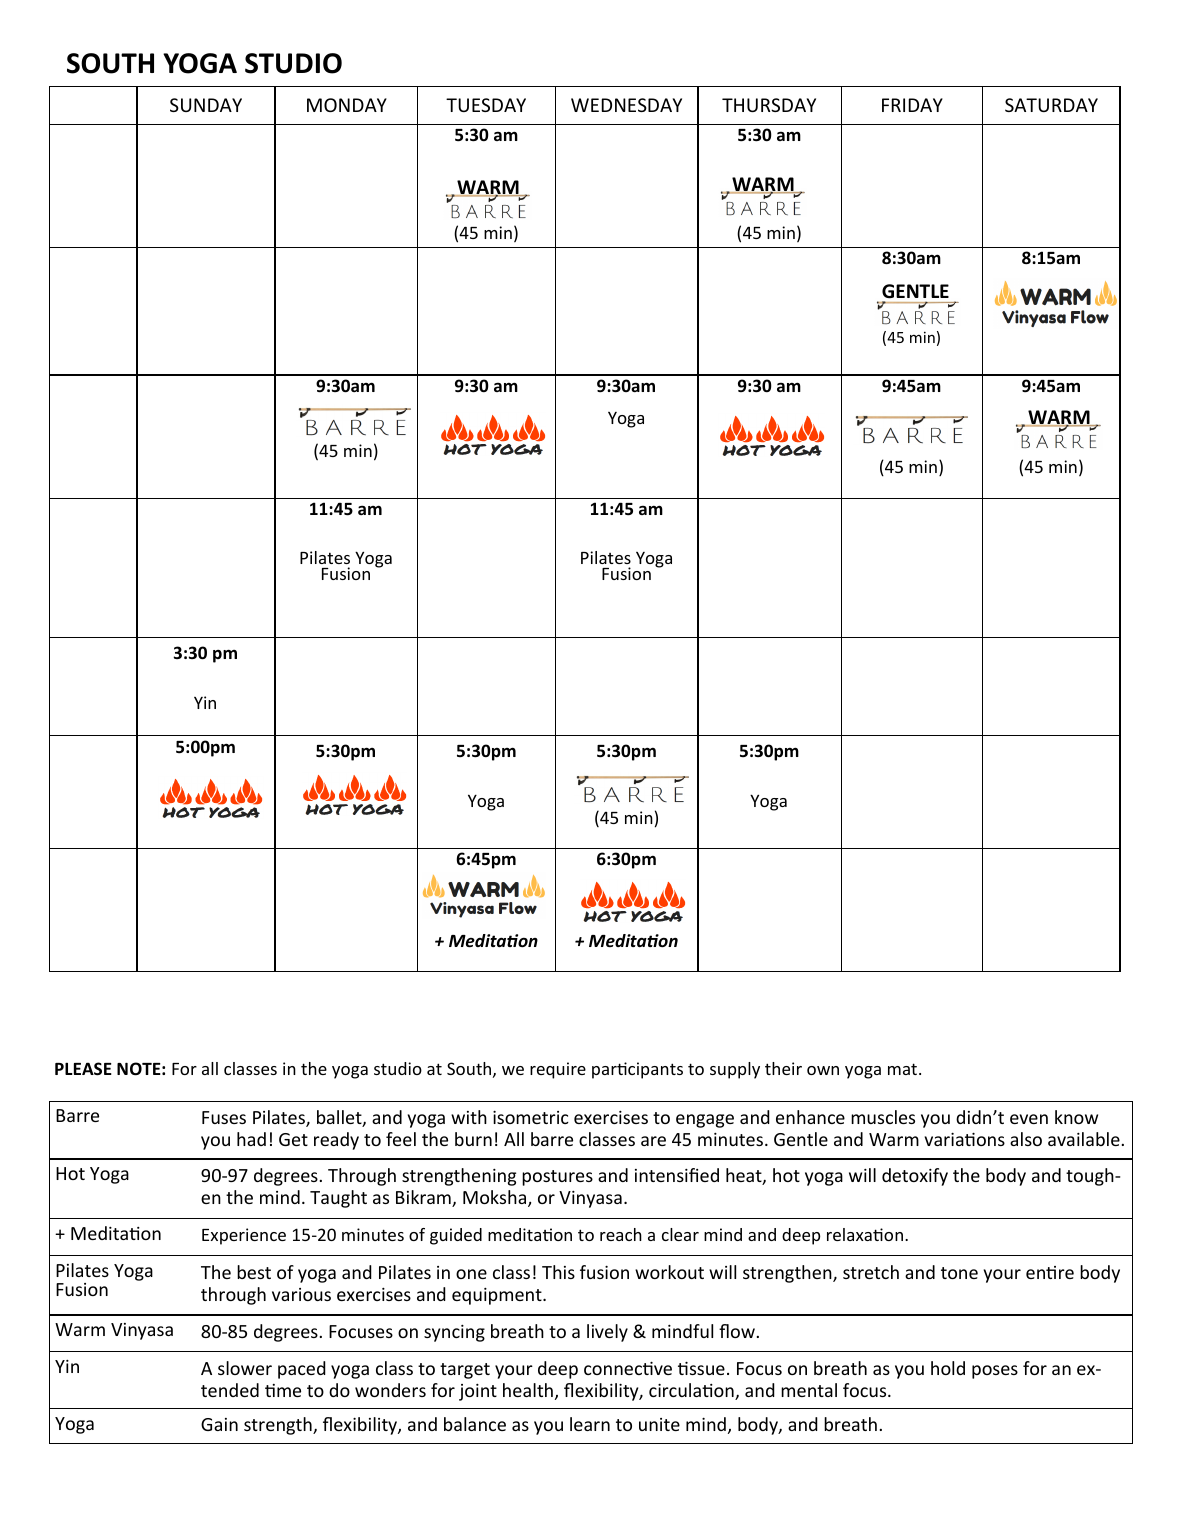 Image resolution: width=1182 pixels, height=1530 pixels. What do you see at coordinates (245, 1368) in the document?
I see `slower` at bounding box center [245, 1368].
